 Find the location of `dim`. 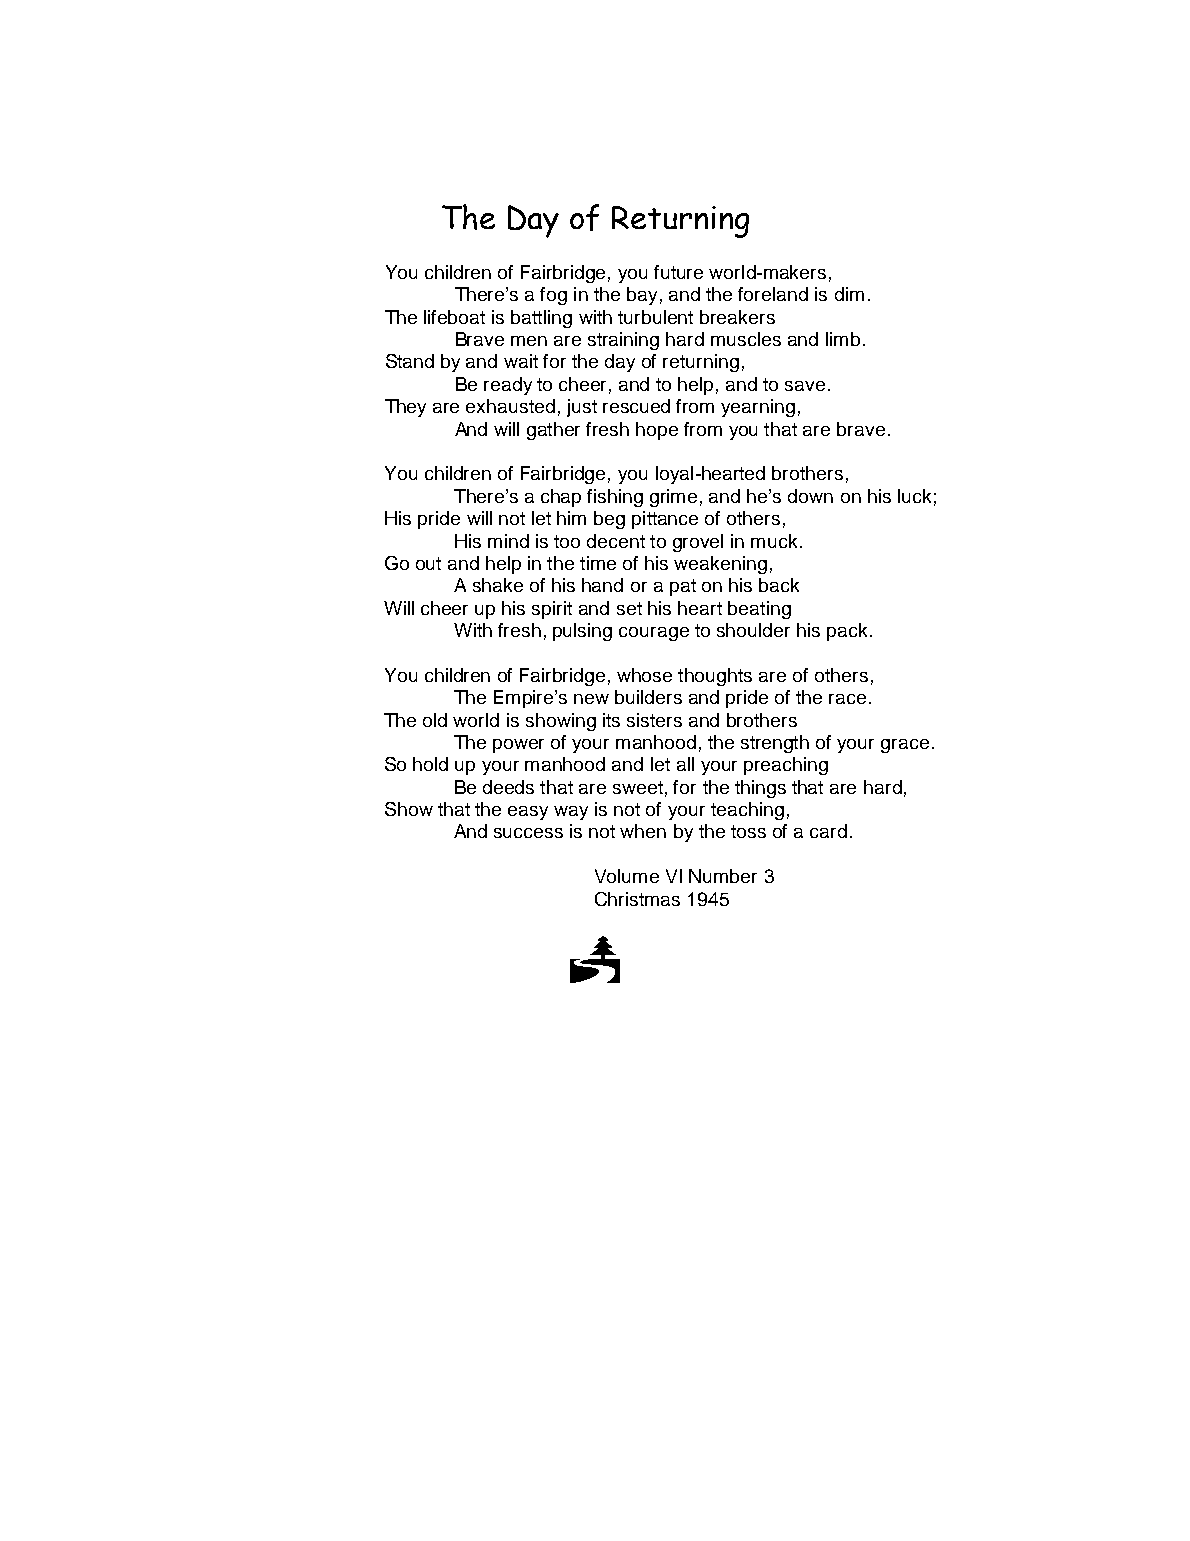

dim is located at coordinates (849, 294).
